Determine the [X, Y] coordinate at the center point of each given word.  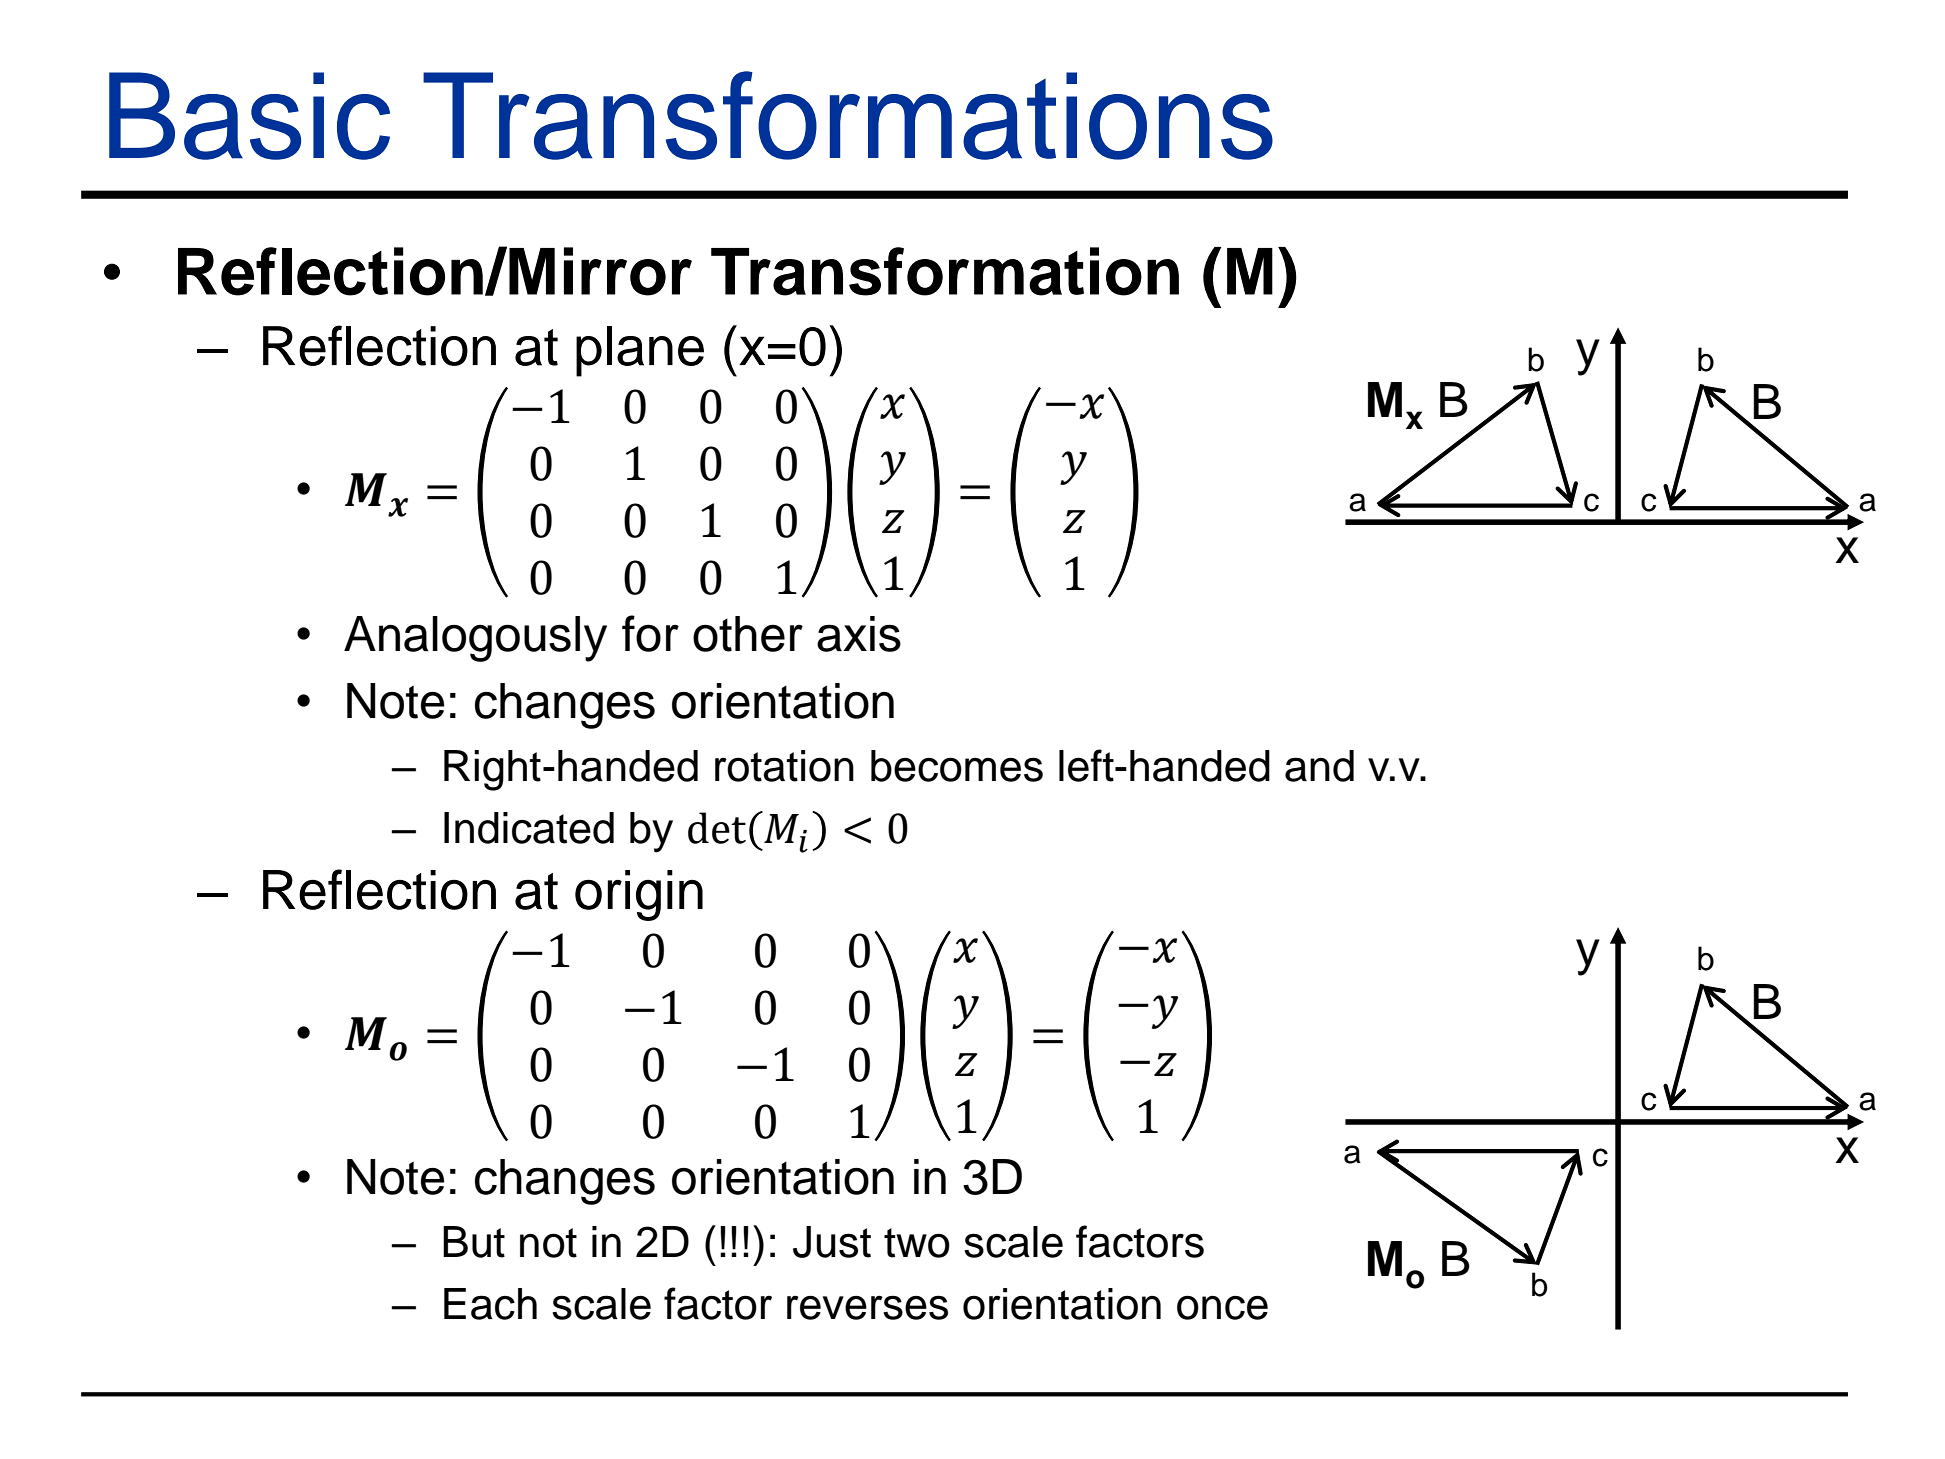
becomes [957, 766]
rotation [784, 766]
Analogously [475, 639]
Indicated [529, 828]
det [717, 828]
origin [639, 895]
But [474, 1242]
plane [640, 351]
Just [832, 1242]
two [917, 1243]
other [748, 634]
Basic [249, 116]
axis [859, 634]
